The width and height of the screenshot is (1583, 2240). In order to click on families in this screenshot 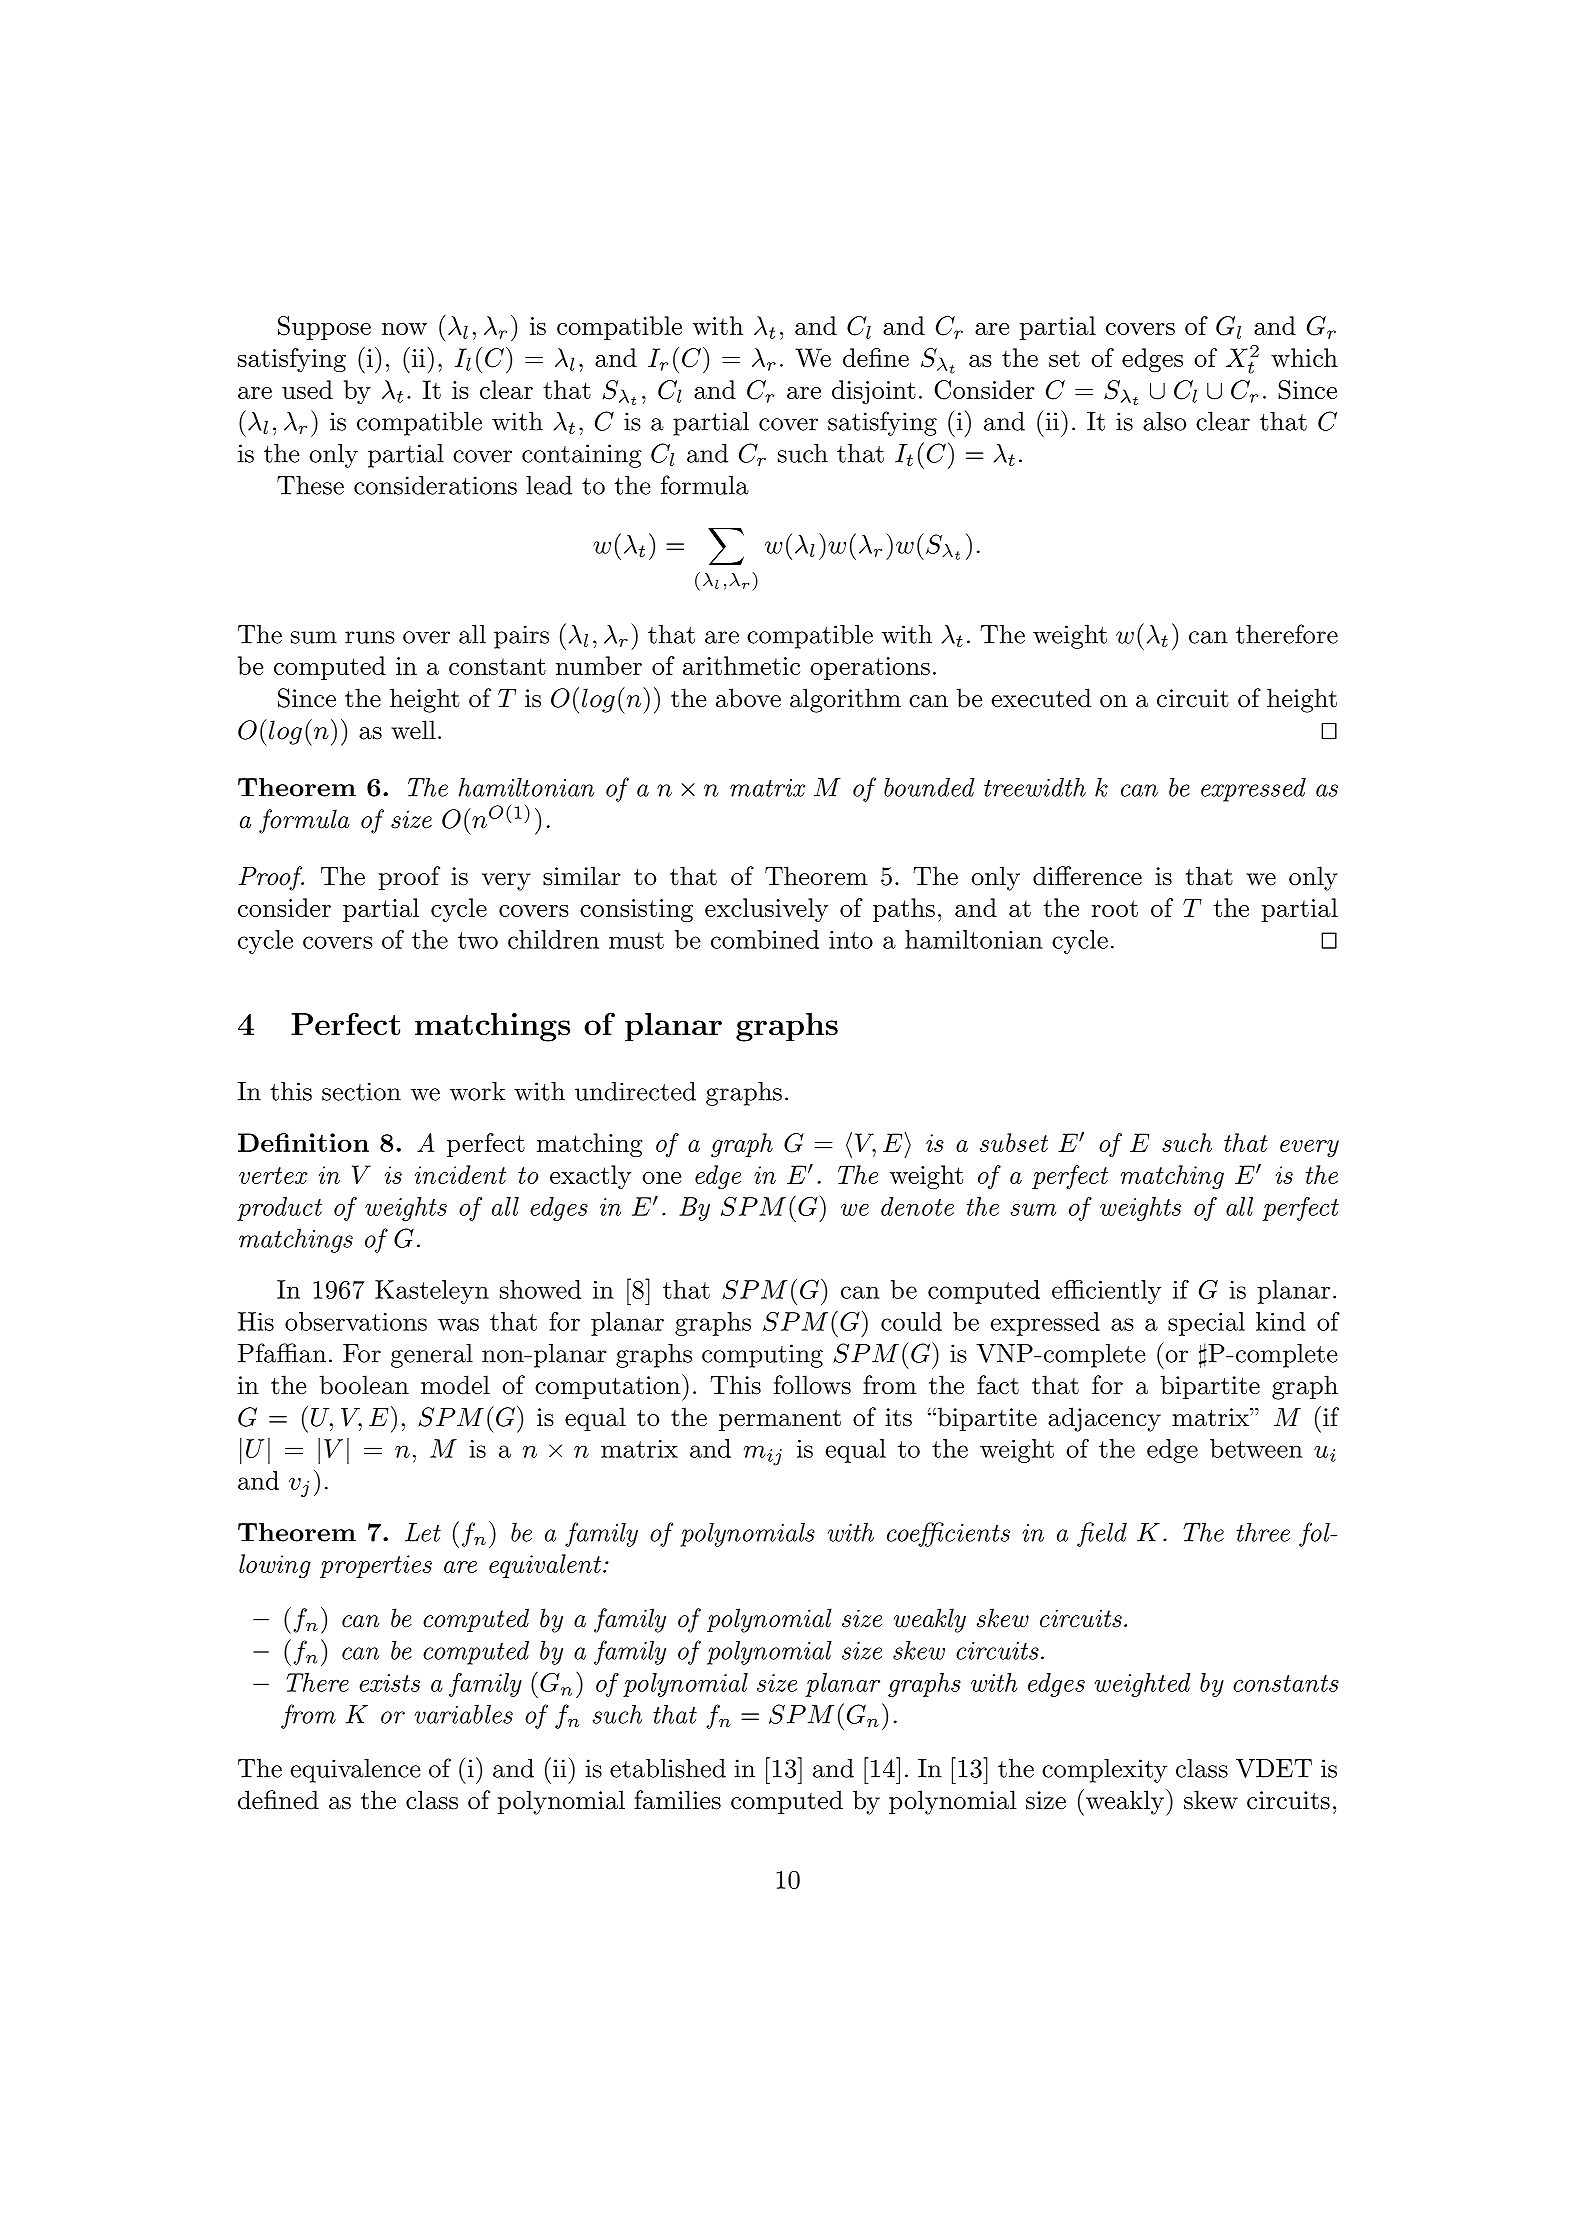, I will do `click(677, 1800)`.
